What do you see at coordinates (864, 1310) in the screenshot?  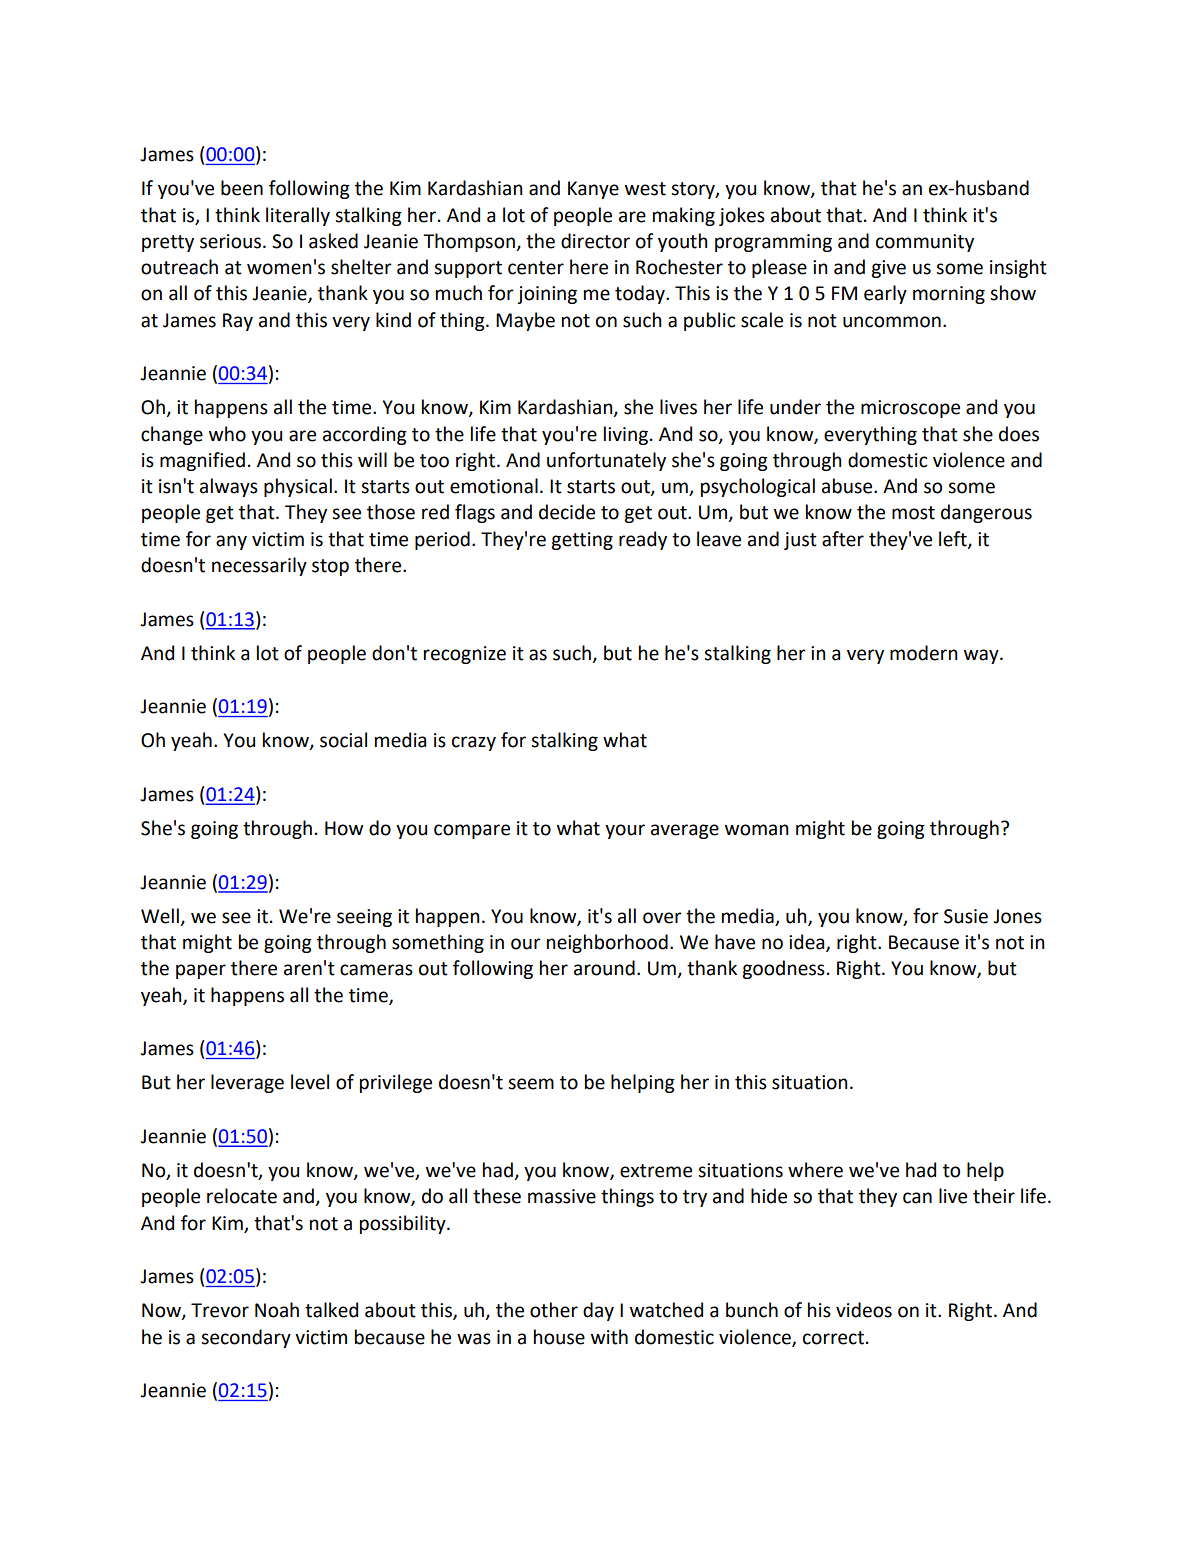 I see `videos` at bounding box center [864, 1310].
